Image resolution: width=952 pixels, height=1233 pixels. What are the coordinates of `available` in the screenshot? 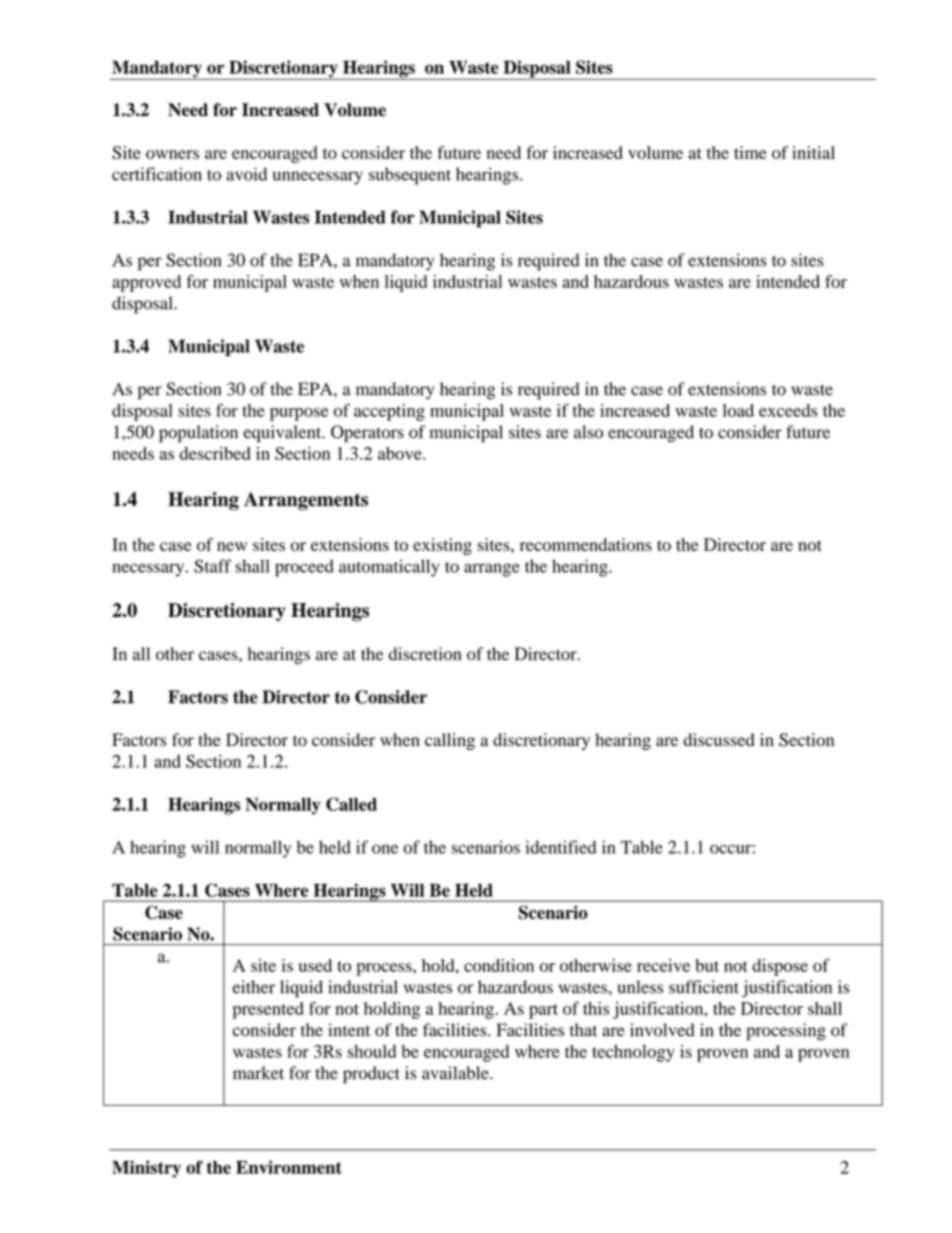 It's located at (456, 1073).
